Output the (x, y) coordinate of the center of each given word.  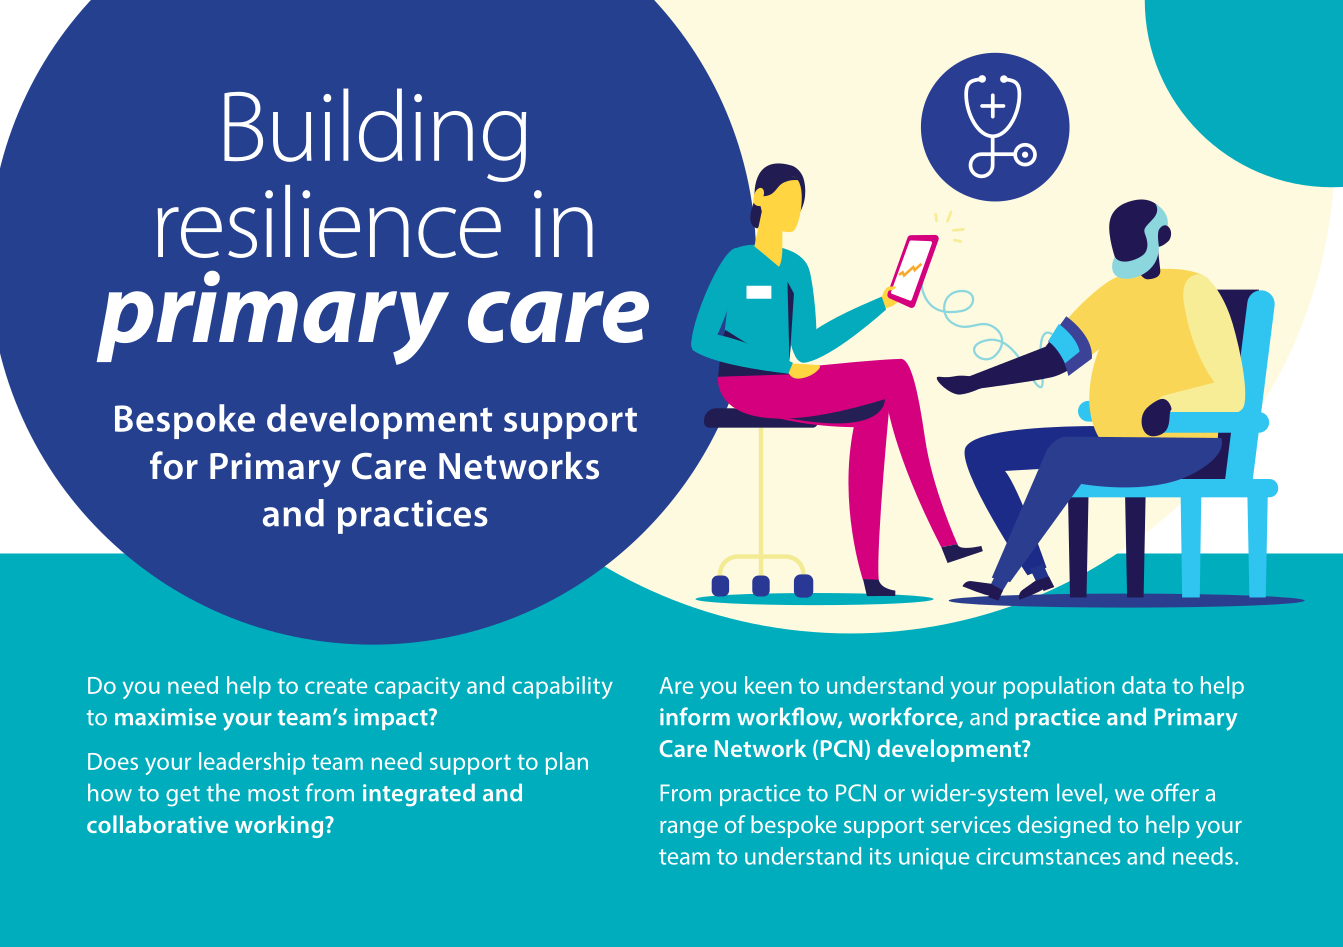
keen (768, 685)
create (336, 686)
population (1059, 687)
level (1079, 792)
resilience (329, 221)
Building (375, 135)
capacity (417, 688)
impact (392, 719)
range (689, 829)
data (1144, 685)
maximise (165, 717)
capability (562, 687)
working (280, 826)
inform (695, 716)
